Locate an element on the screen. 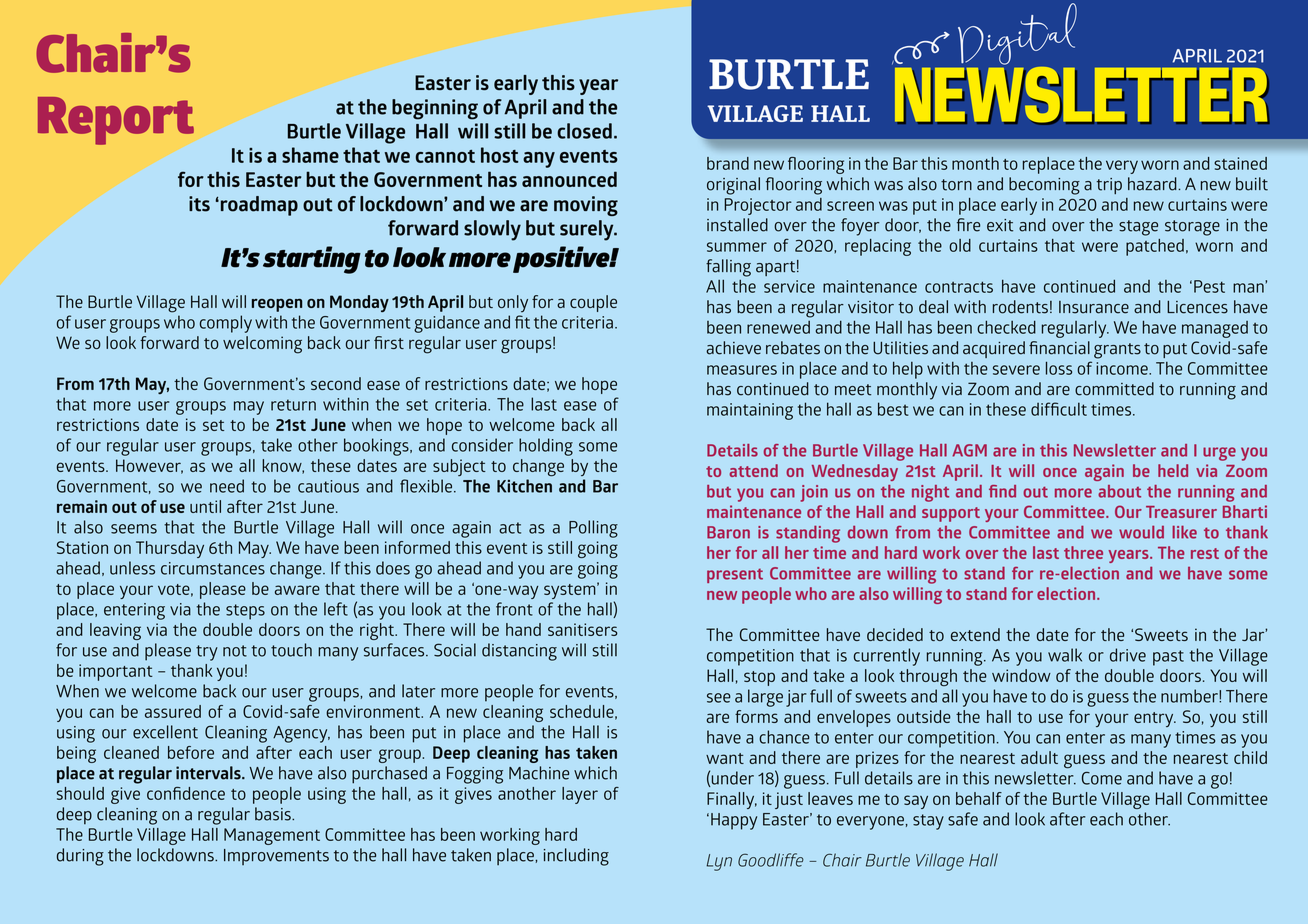 The height and width of the screenshot is (924, 1308). stained is located at coordinates (1240, 163).
